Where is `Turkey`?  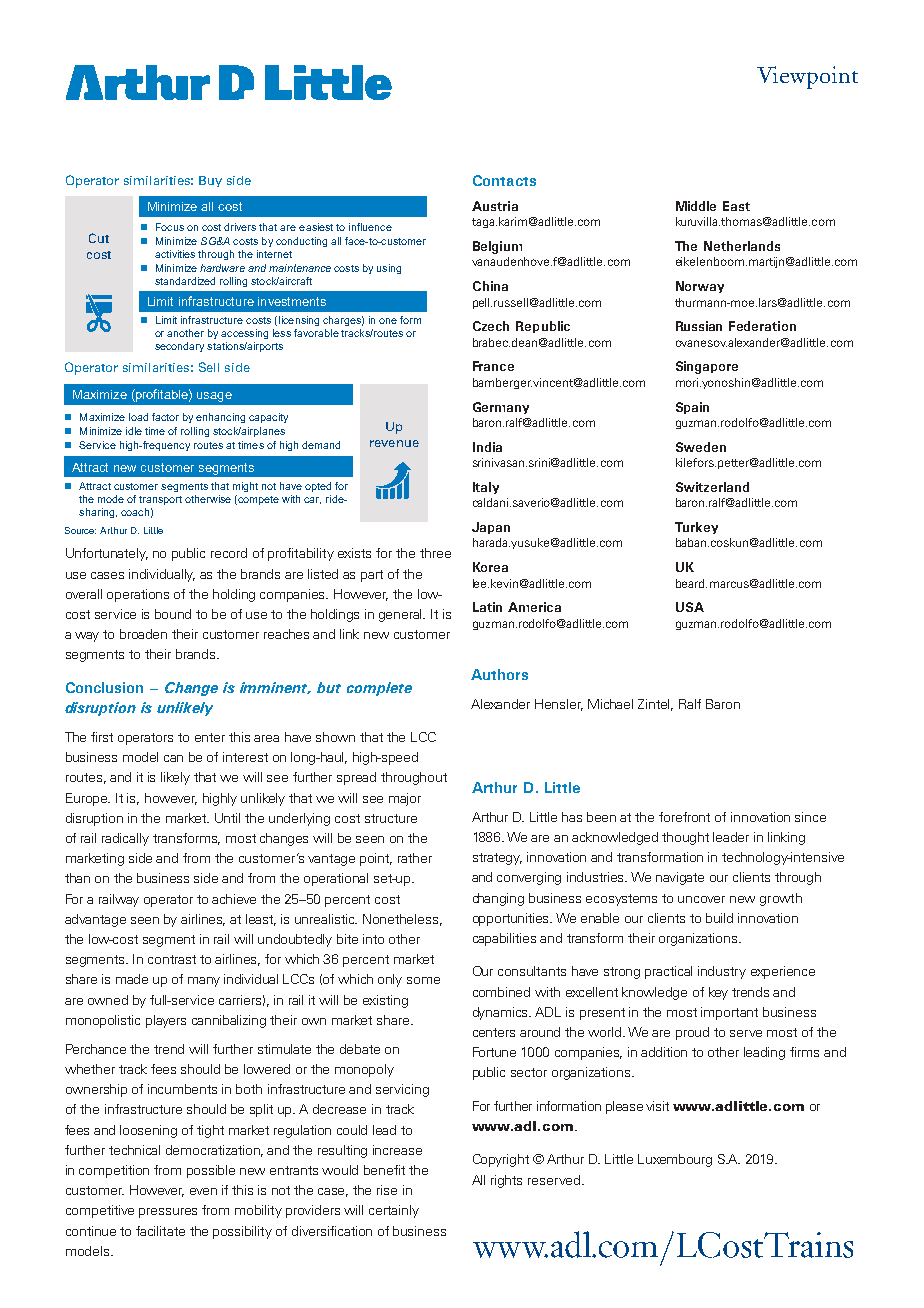 Turkey is located at coordinates (696, 528).
